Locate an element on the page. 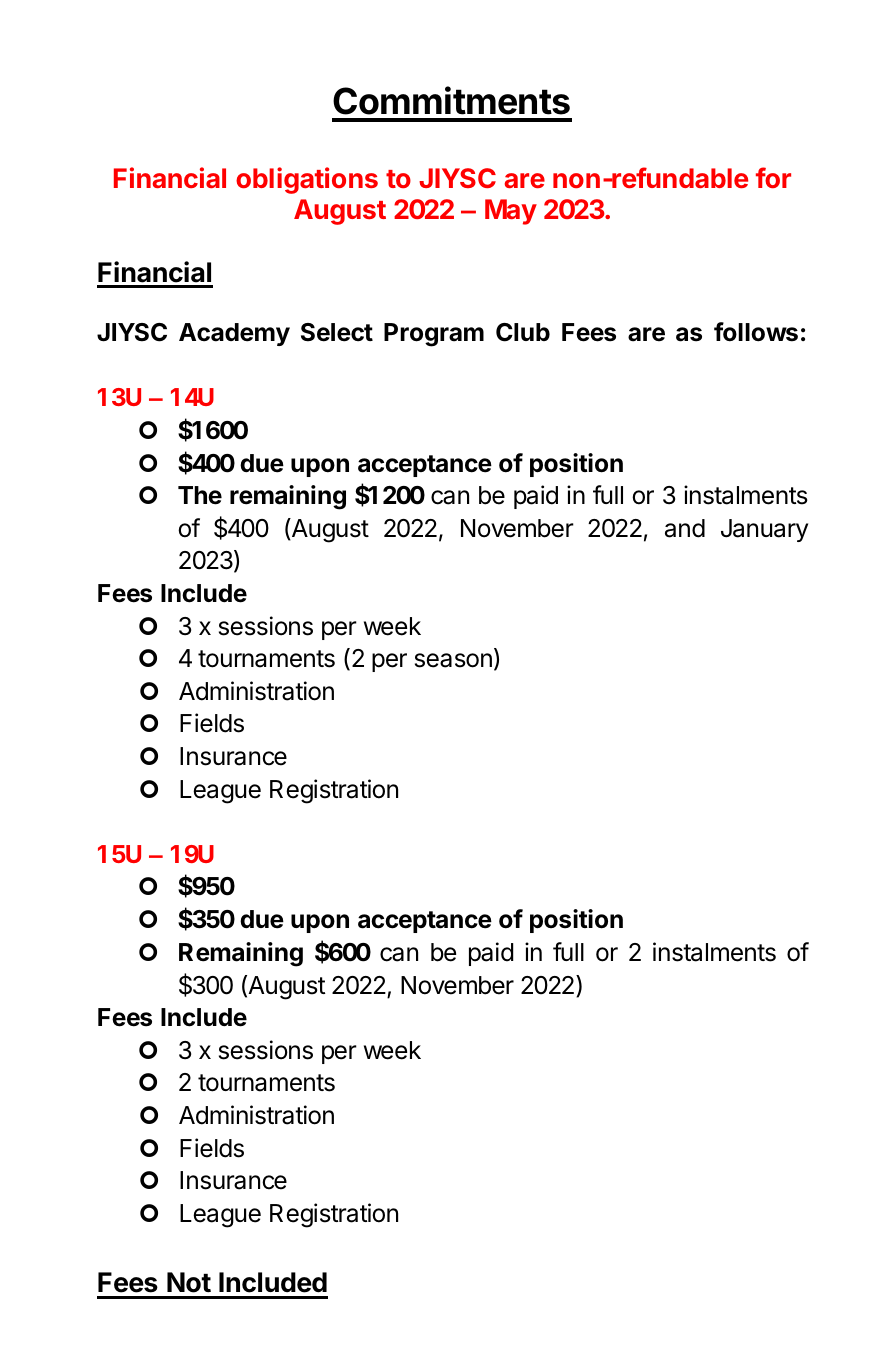 This document has width=887, height=1372. Program is located at coordinates (434, 335).
